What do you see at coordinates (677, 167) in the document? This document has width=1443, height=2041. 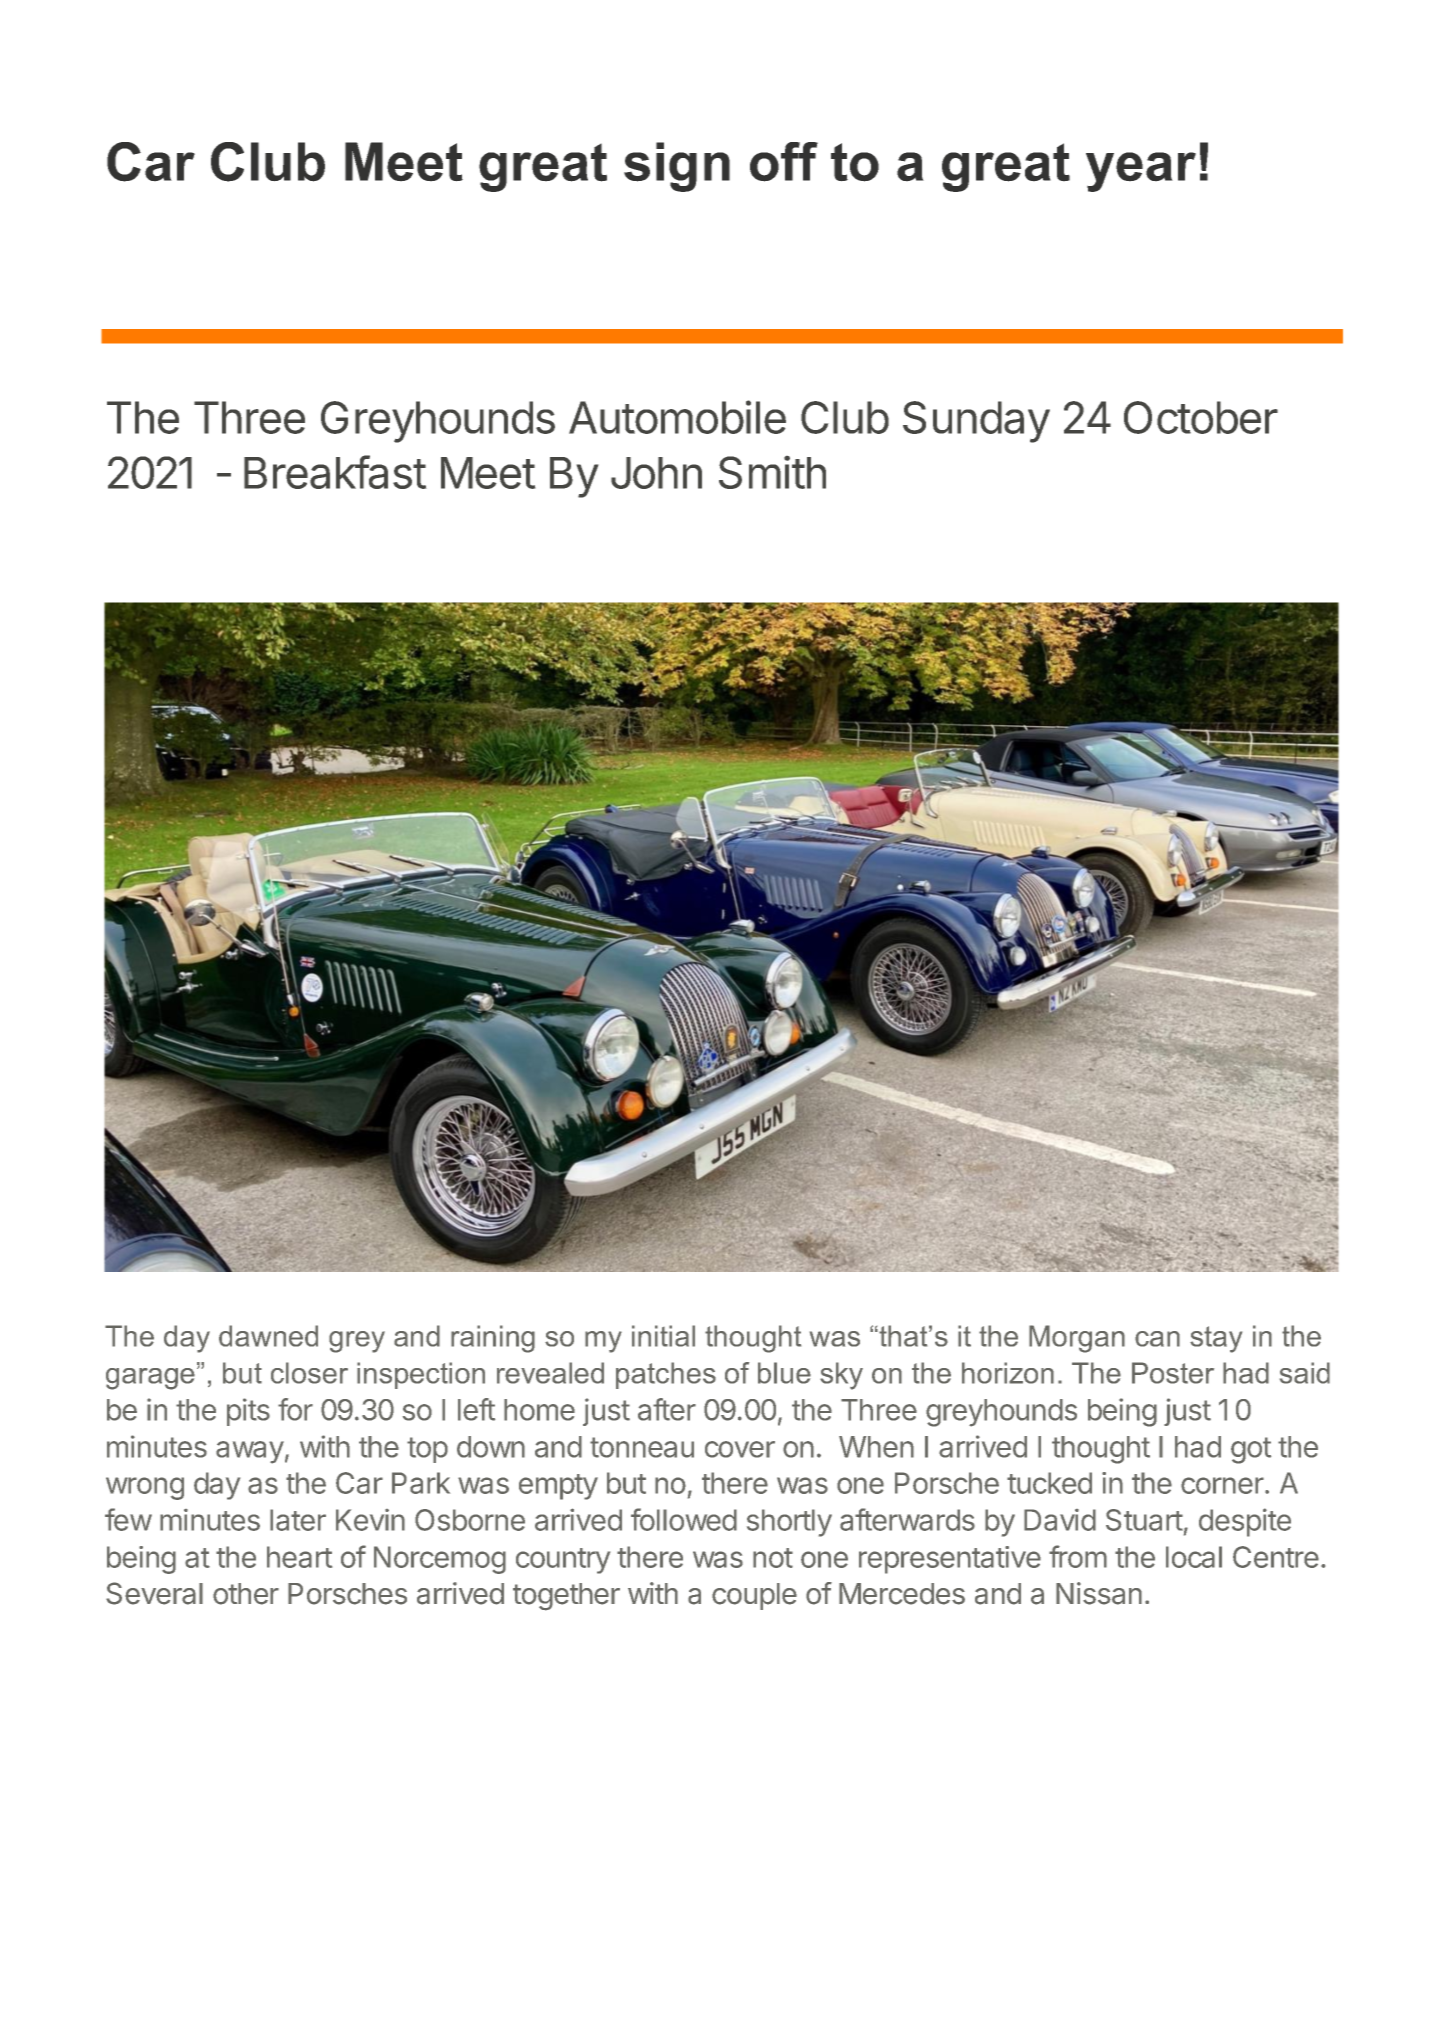 I see `sign` at bounding box center [677, 167].
